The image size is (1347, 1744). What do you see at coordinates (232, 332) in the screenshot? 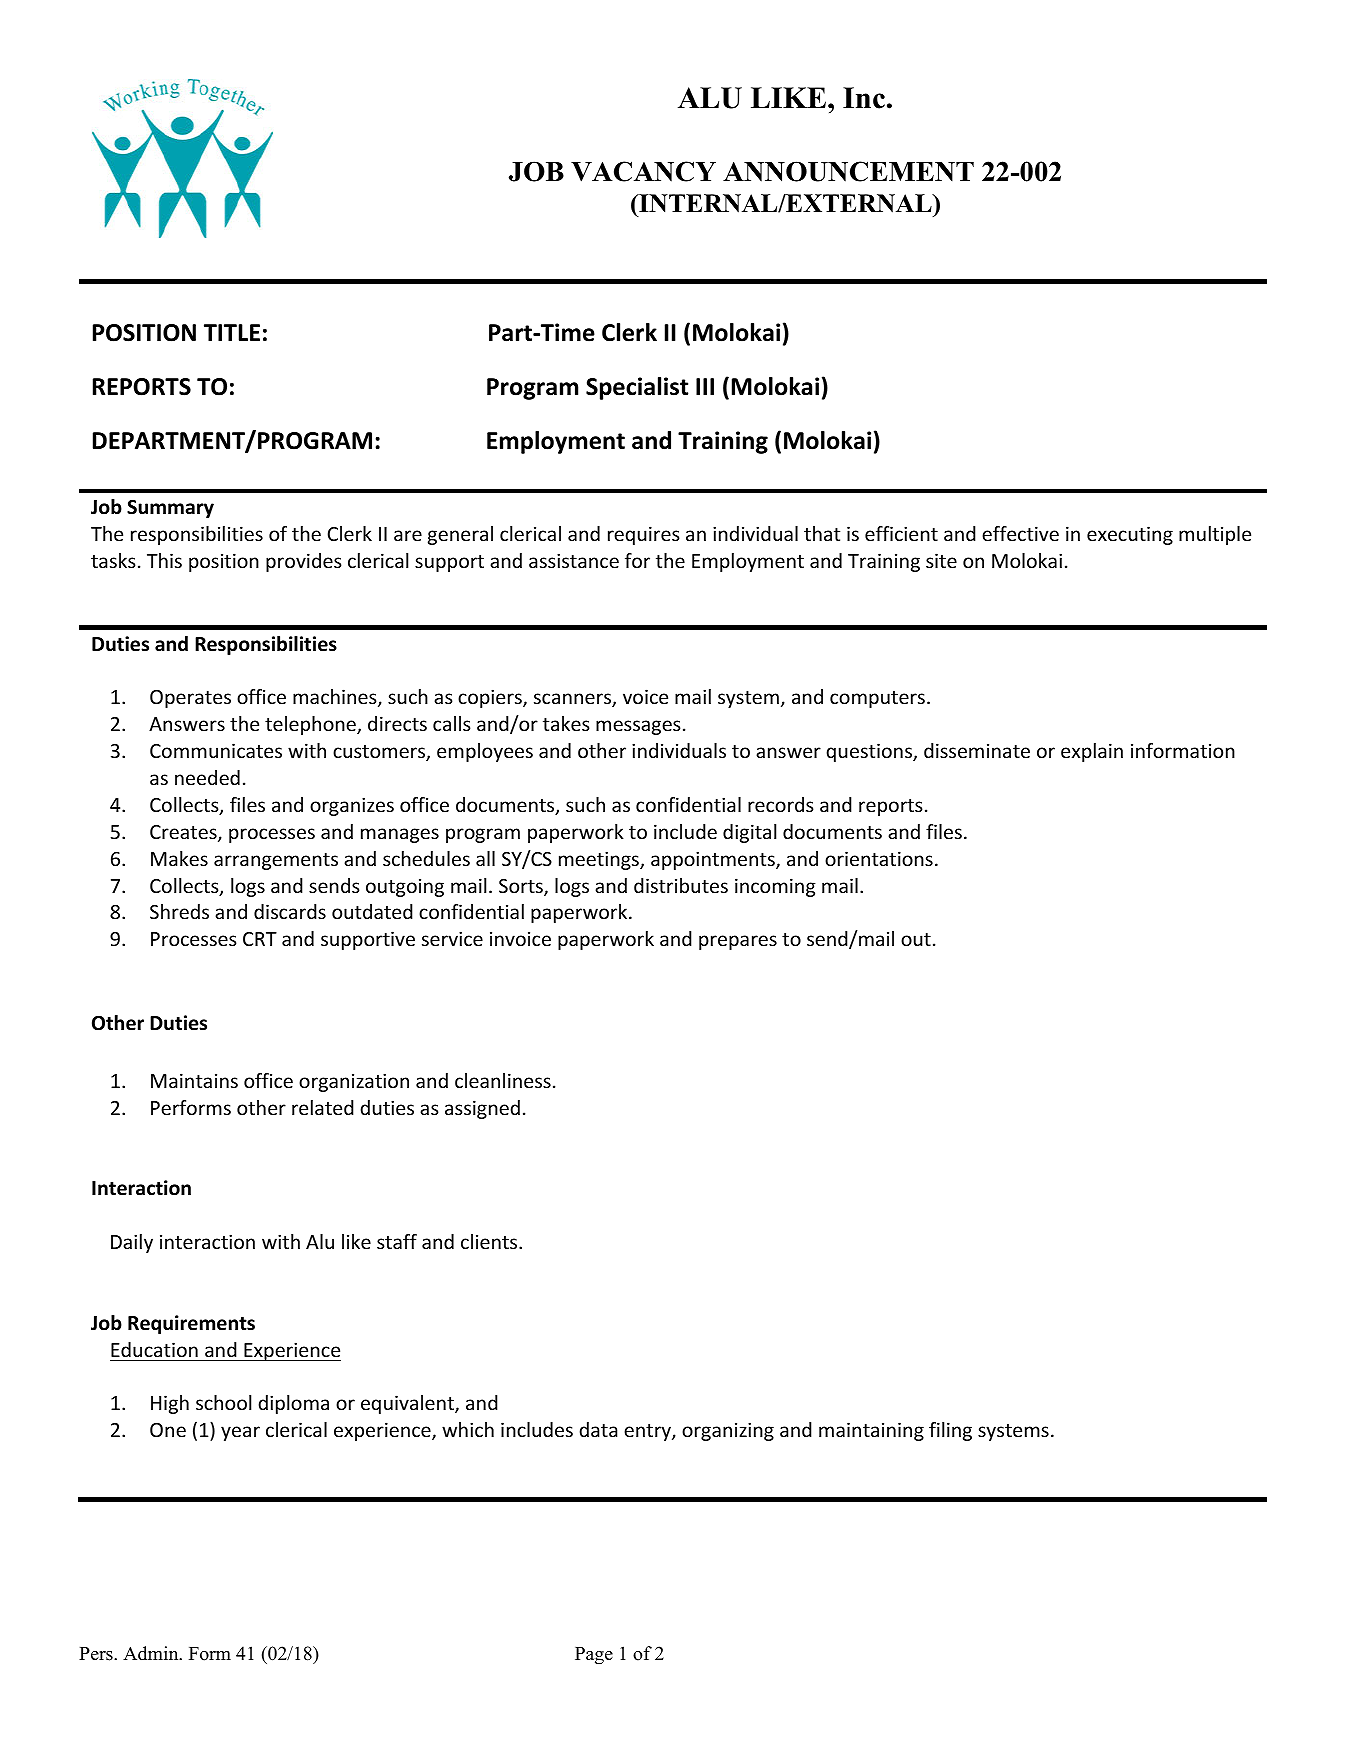
I see `TITLE` at bounding box center [232, 332].
